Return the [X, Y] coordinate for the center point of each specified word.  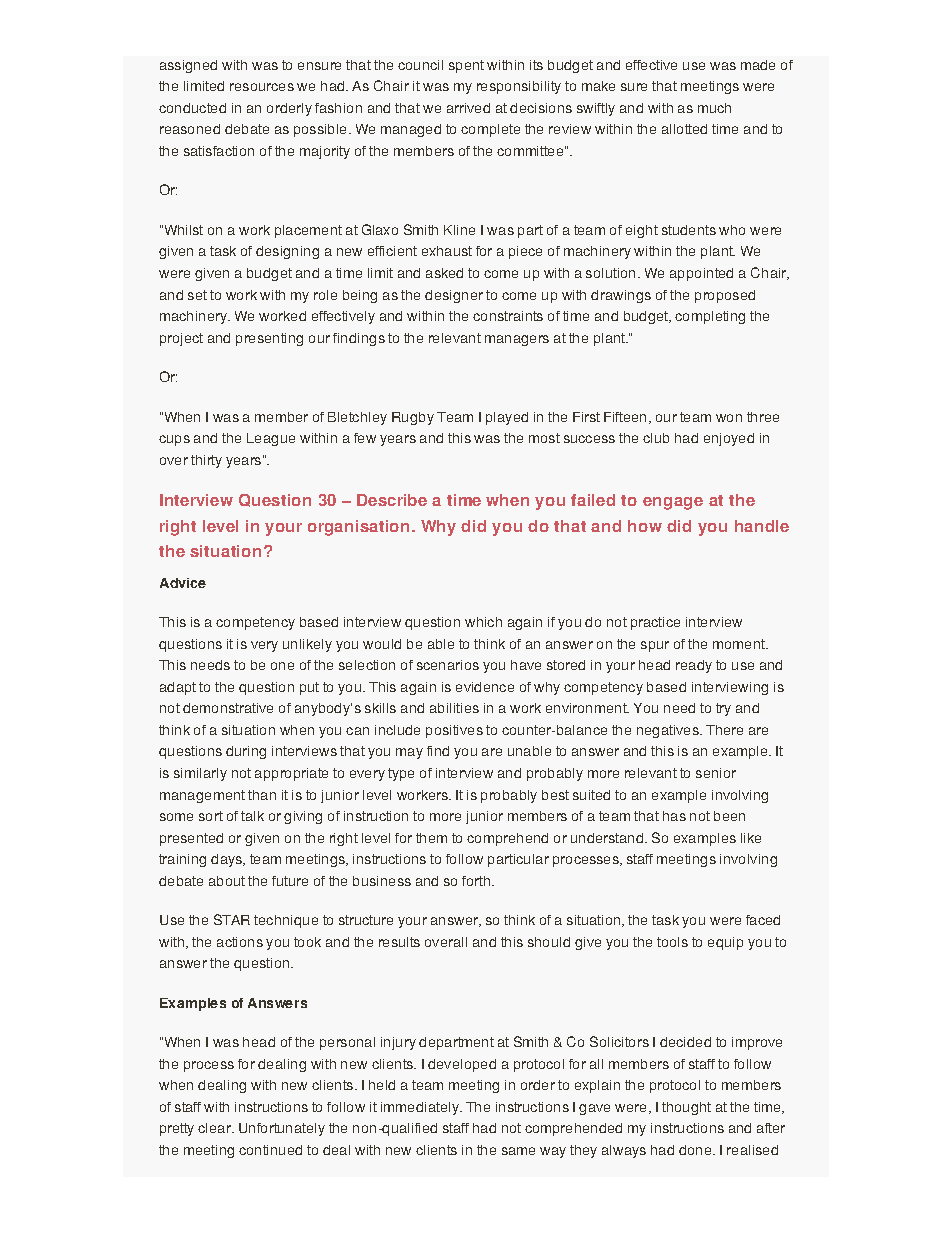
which [483, 622]
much [714, 108]
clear [215, 1128]
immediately [421, 1108]
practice [655, 623]
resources [262, 87]
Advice [183, 583]
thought [686, 1108]
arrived [468, 108]
